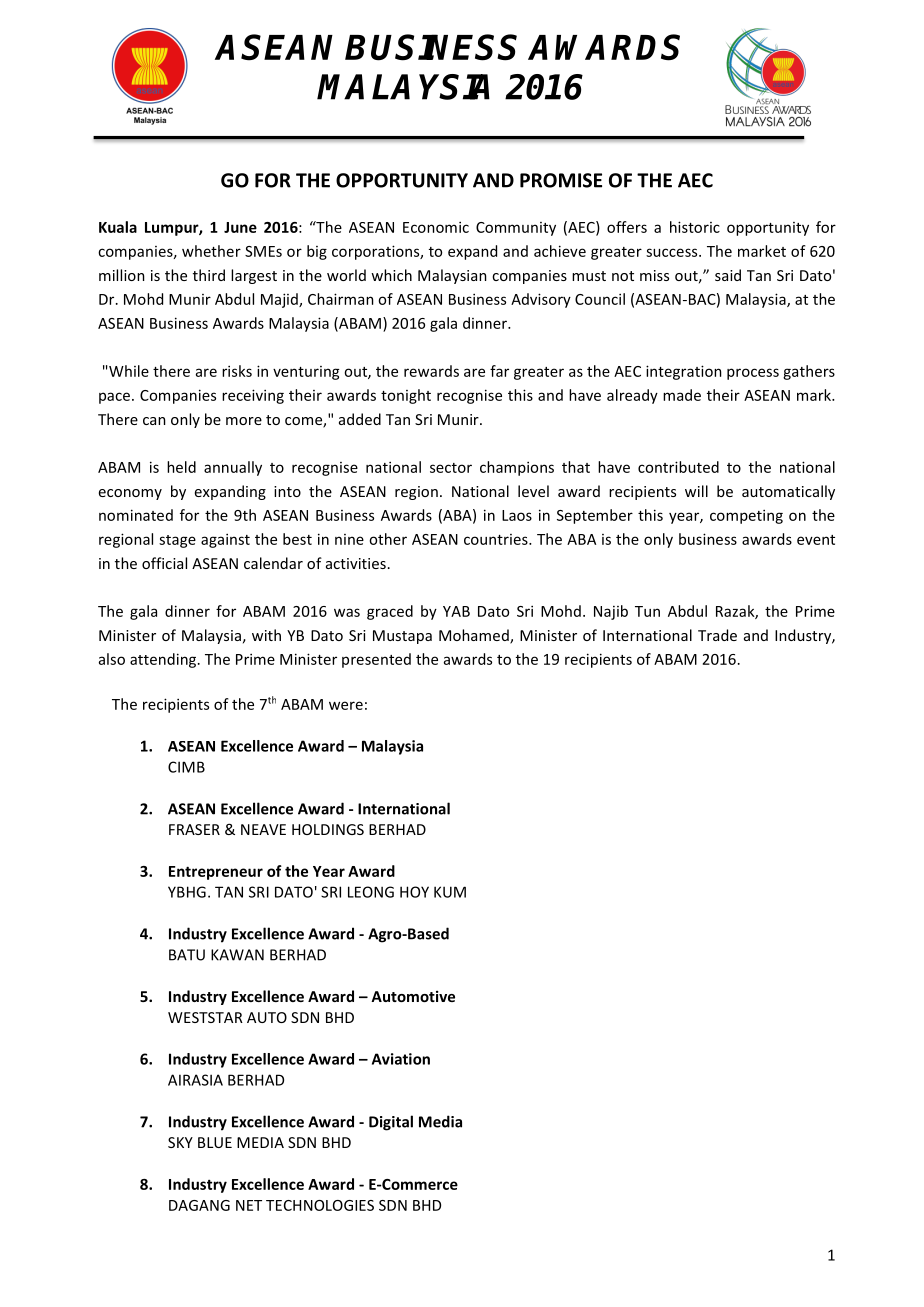 The height and width of the screenshot is (1307, 924). What do you see at coordinates (164, 660) in the screenshot?
I see `attending` at bounding box center [164, 660].
